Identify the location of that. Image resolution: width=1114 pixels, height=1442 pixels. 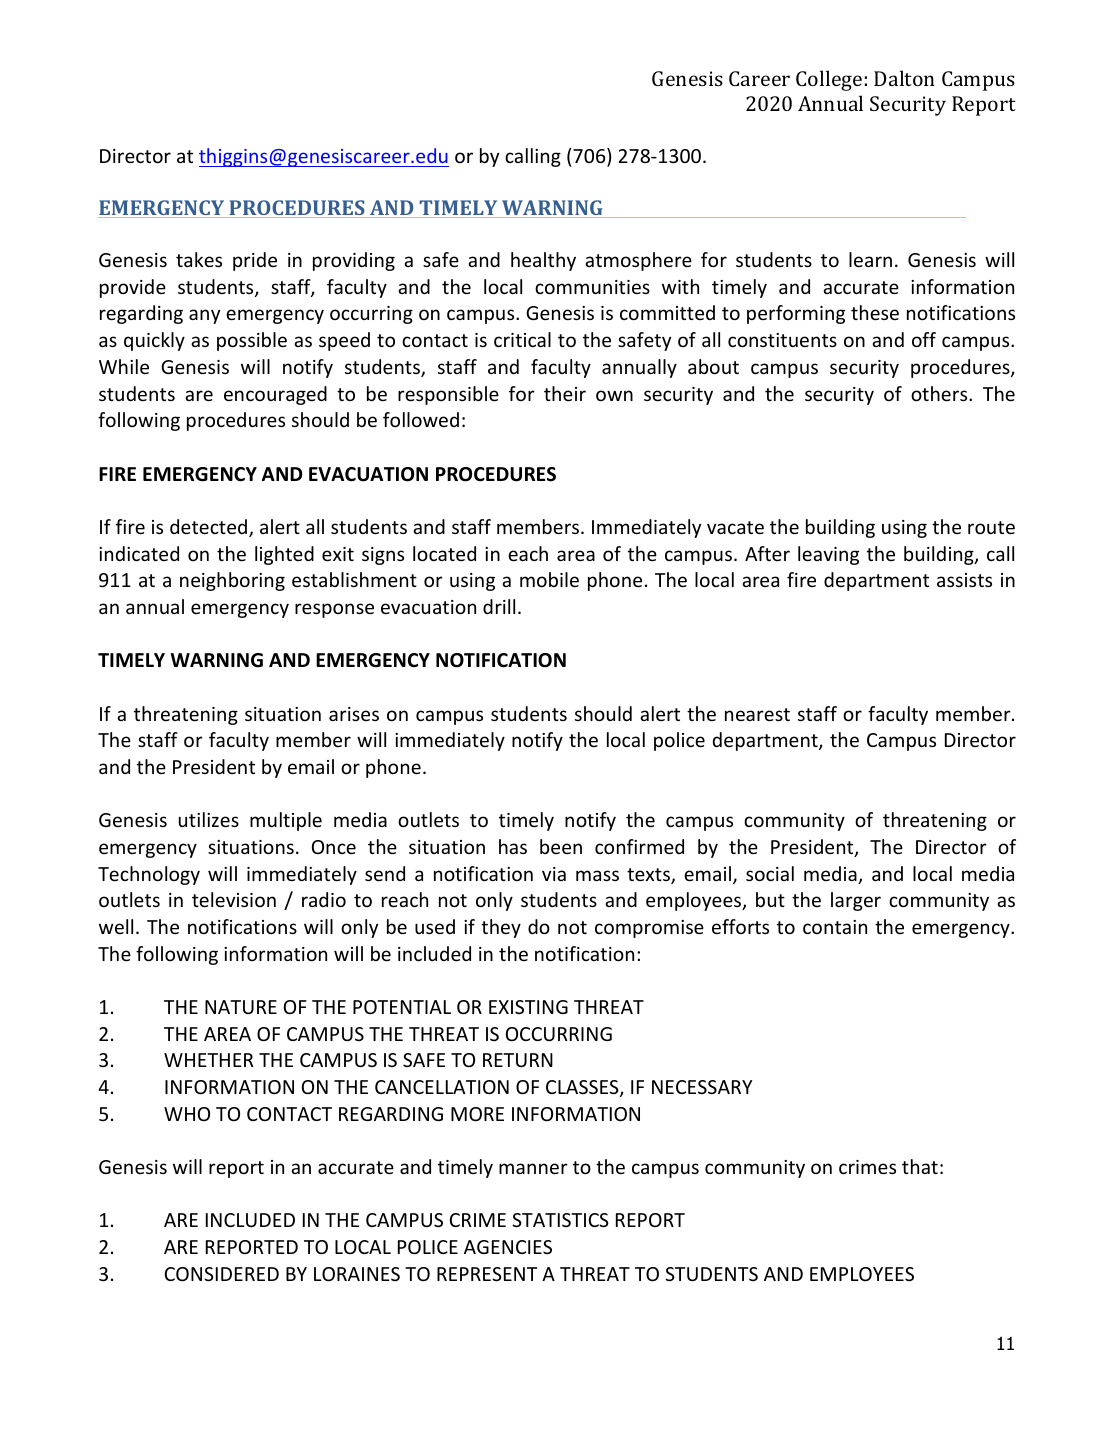
(920, 1166).
